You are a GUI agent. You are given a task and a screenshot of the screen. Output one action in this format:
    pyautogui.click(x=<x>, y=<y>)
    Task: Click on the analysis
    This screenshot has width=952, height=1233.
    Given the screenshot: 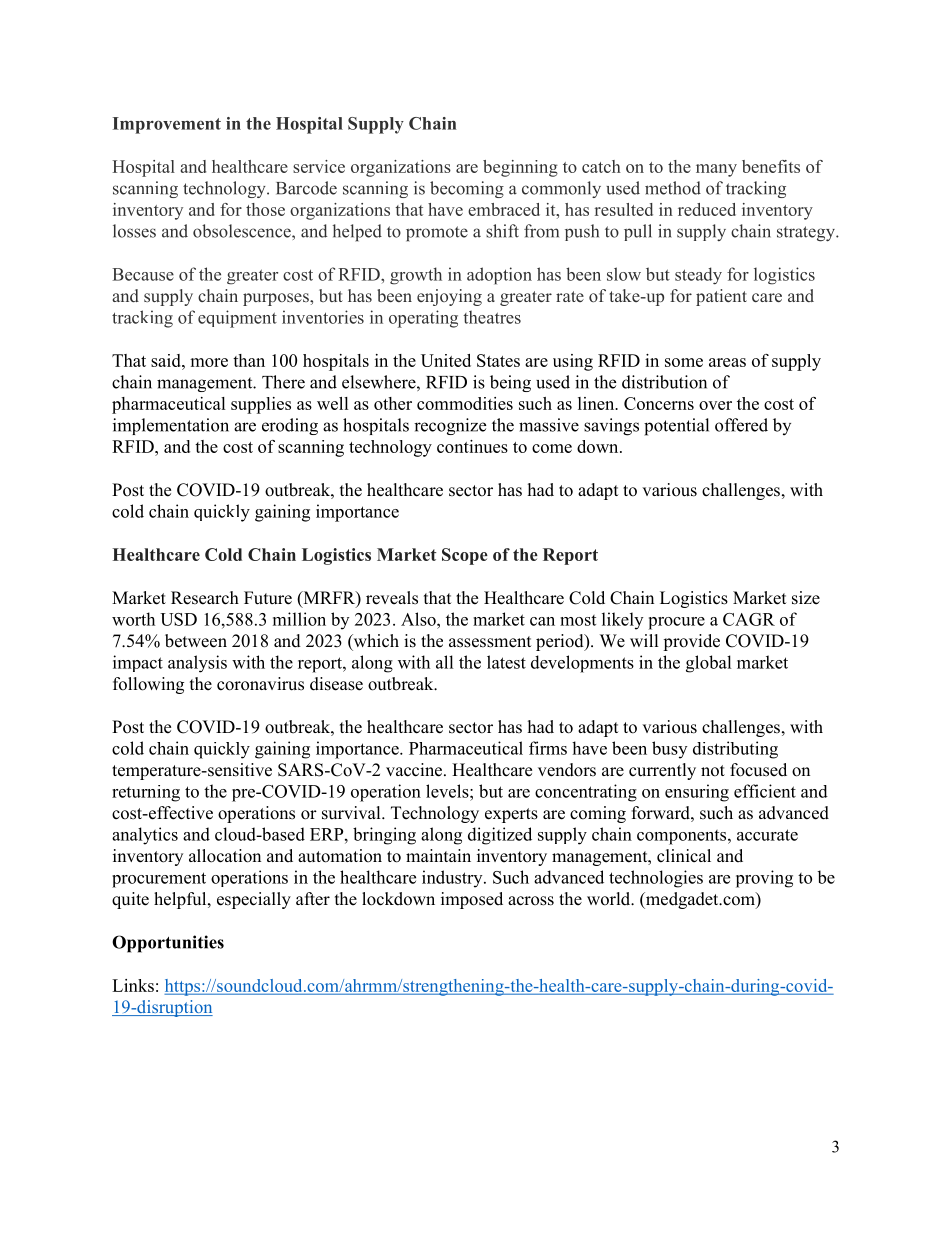 What is the action you would take?
    pyautogui.click(x=197, y=664)
